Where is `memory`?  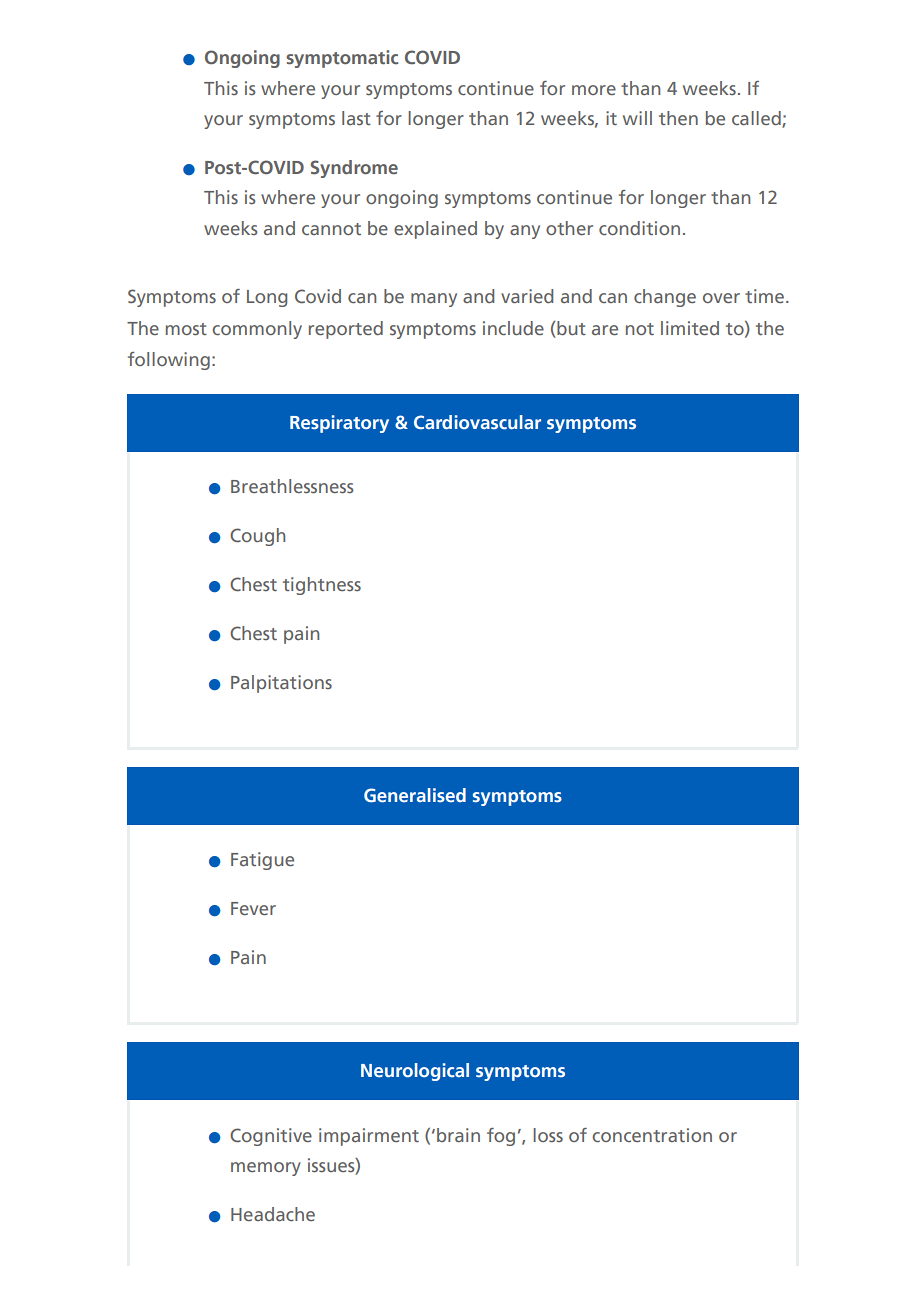 memory is located at coordinates (266, 1169).
